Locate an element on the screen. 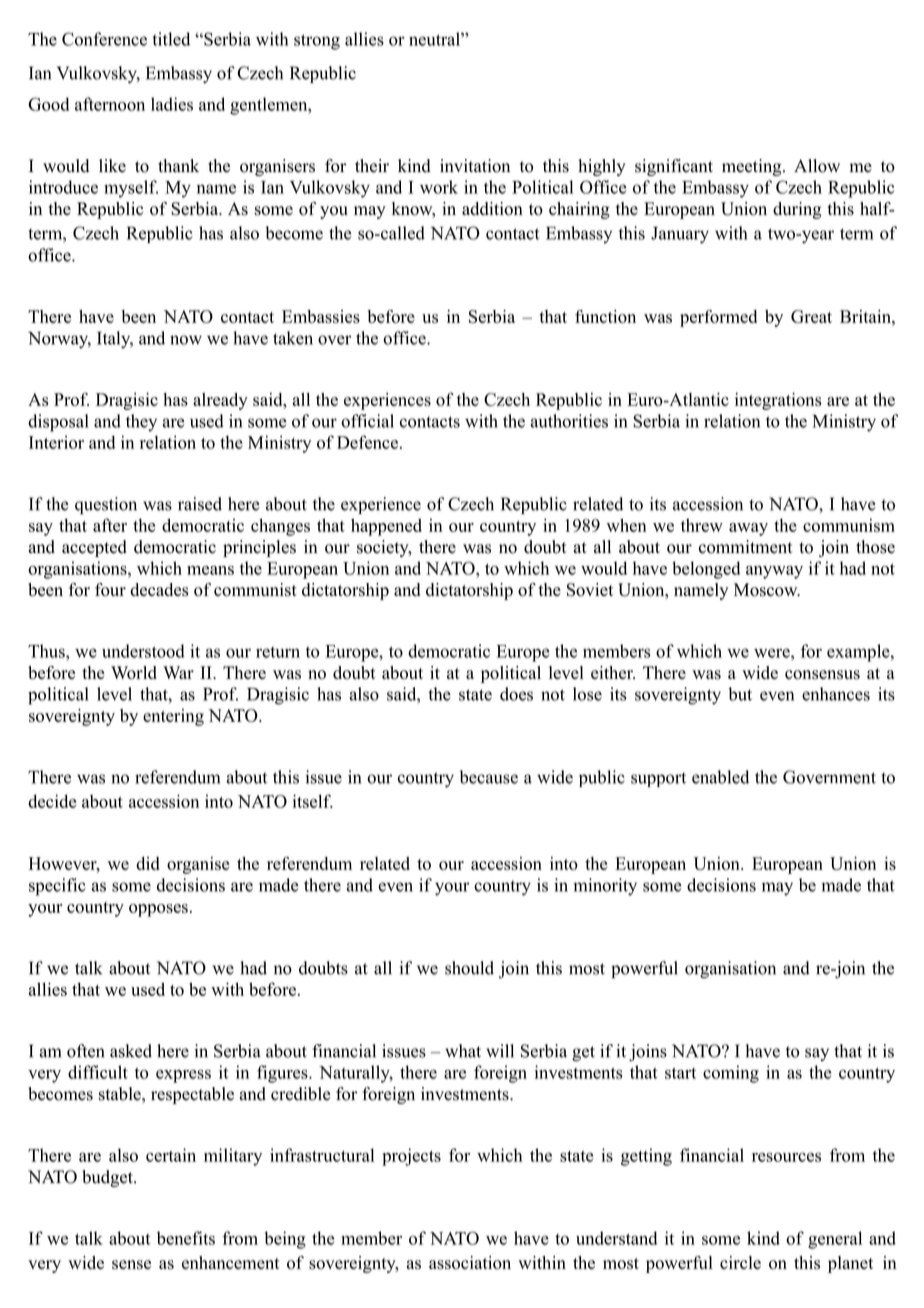 The height and width of the screenshot is (1308, 924). association is located at coordinates (470, 1263).
